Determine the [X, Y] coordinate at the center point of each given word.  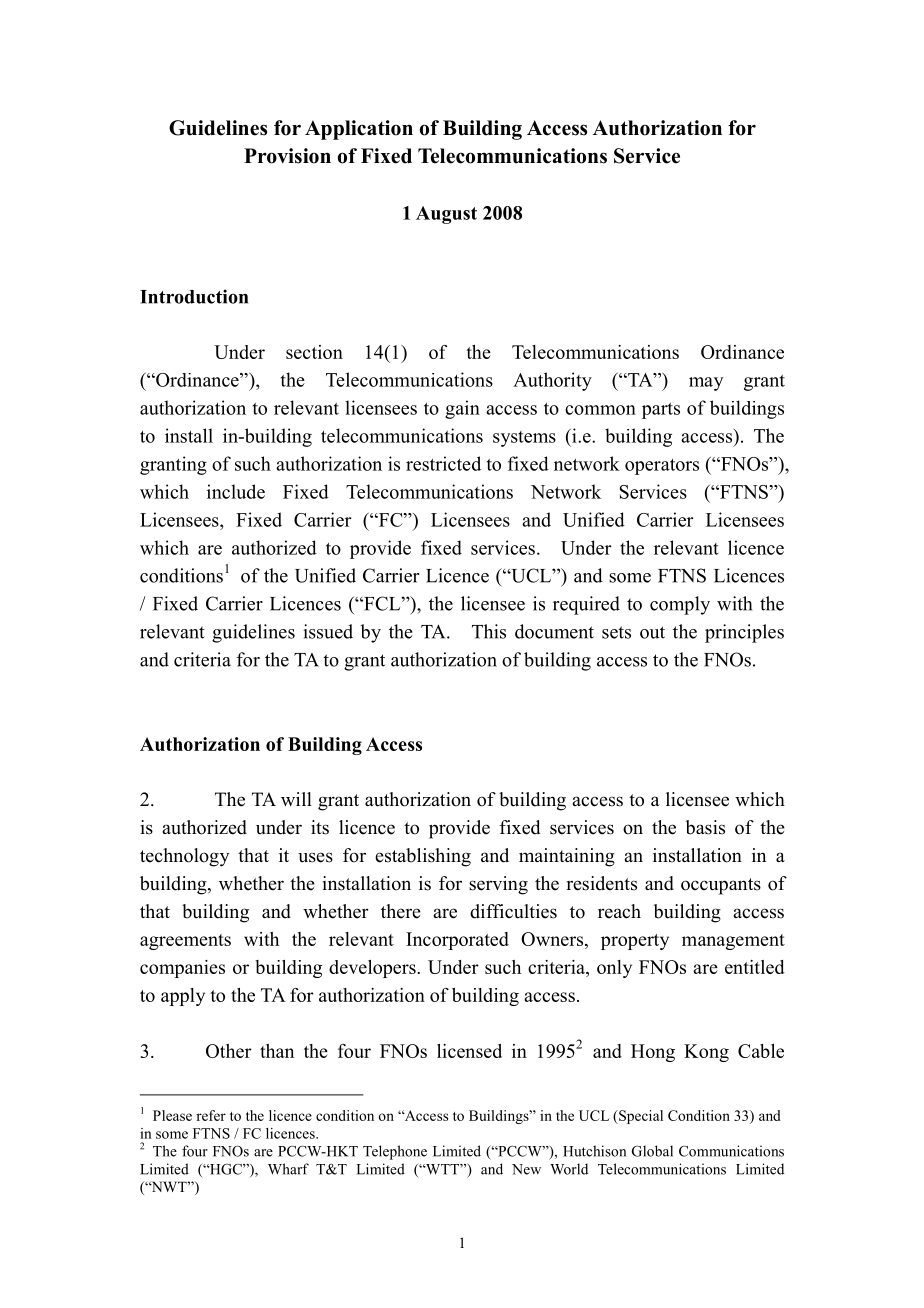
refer [211, 1115]
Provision [287, 156]
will [296, 799]
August [446, 215]
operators [662, 467]
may [706, 384]
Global [652, 1151]
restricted [443, 463]
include [236, 491]
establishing [423, 857]
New [526, 1169]
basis [705, 827]
